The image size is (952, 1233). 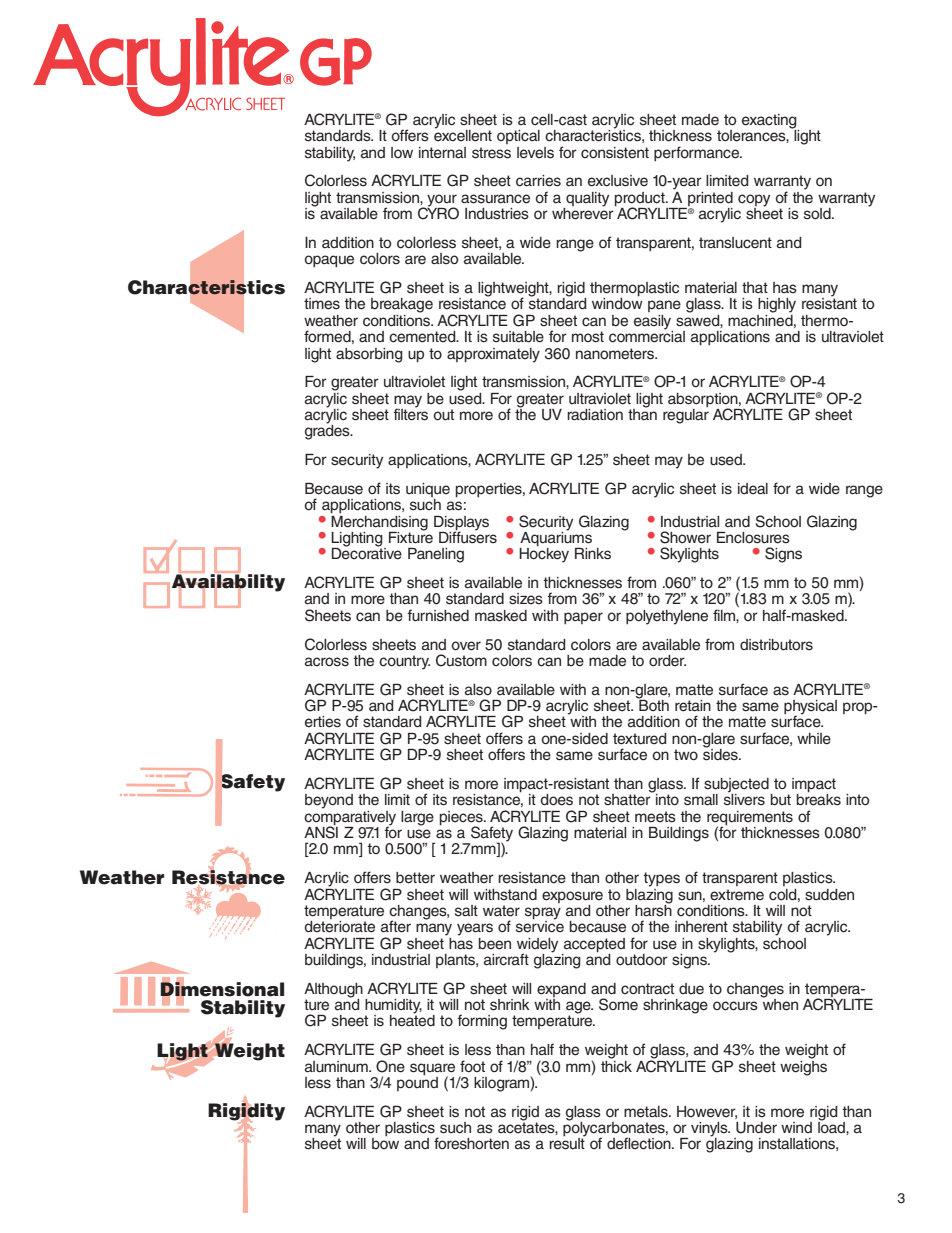 What do you see at coordinates (493, 355) in the document?
I see `approximately` at bounding box center [493, 355].
